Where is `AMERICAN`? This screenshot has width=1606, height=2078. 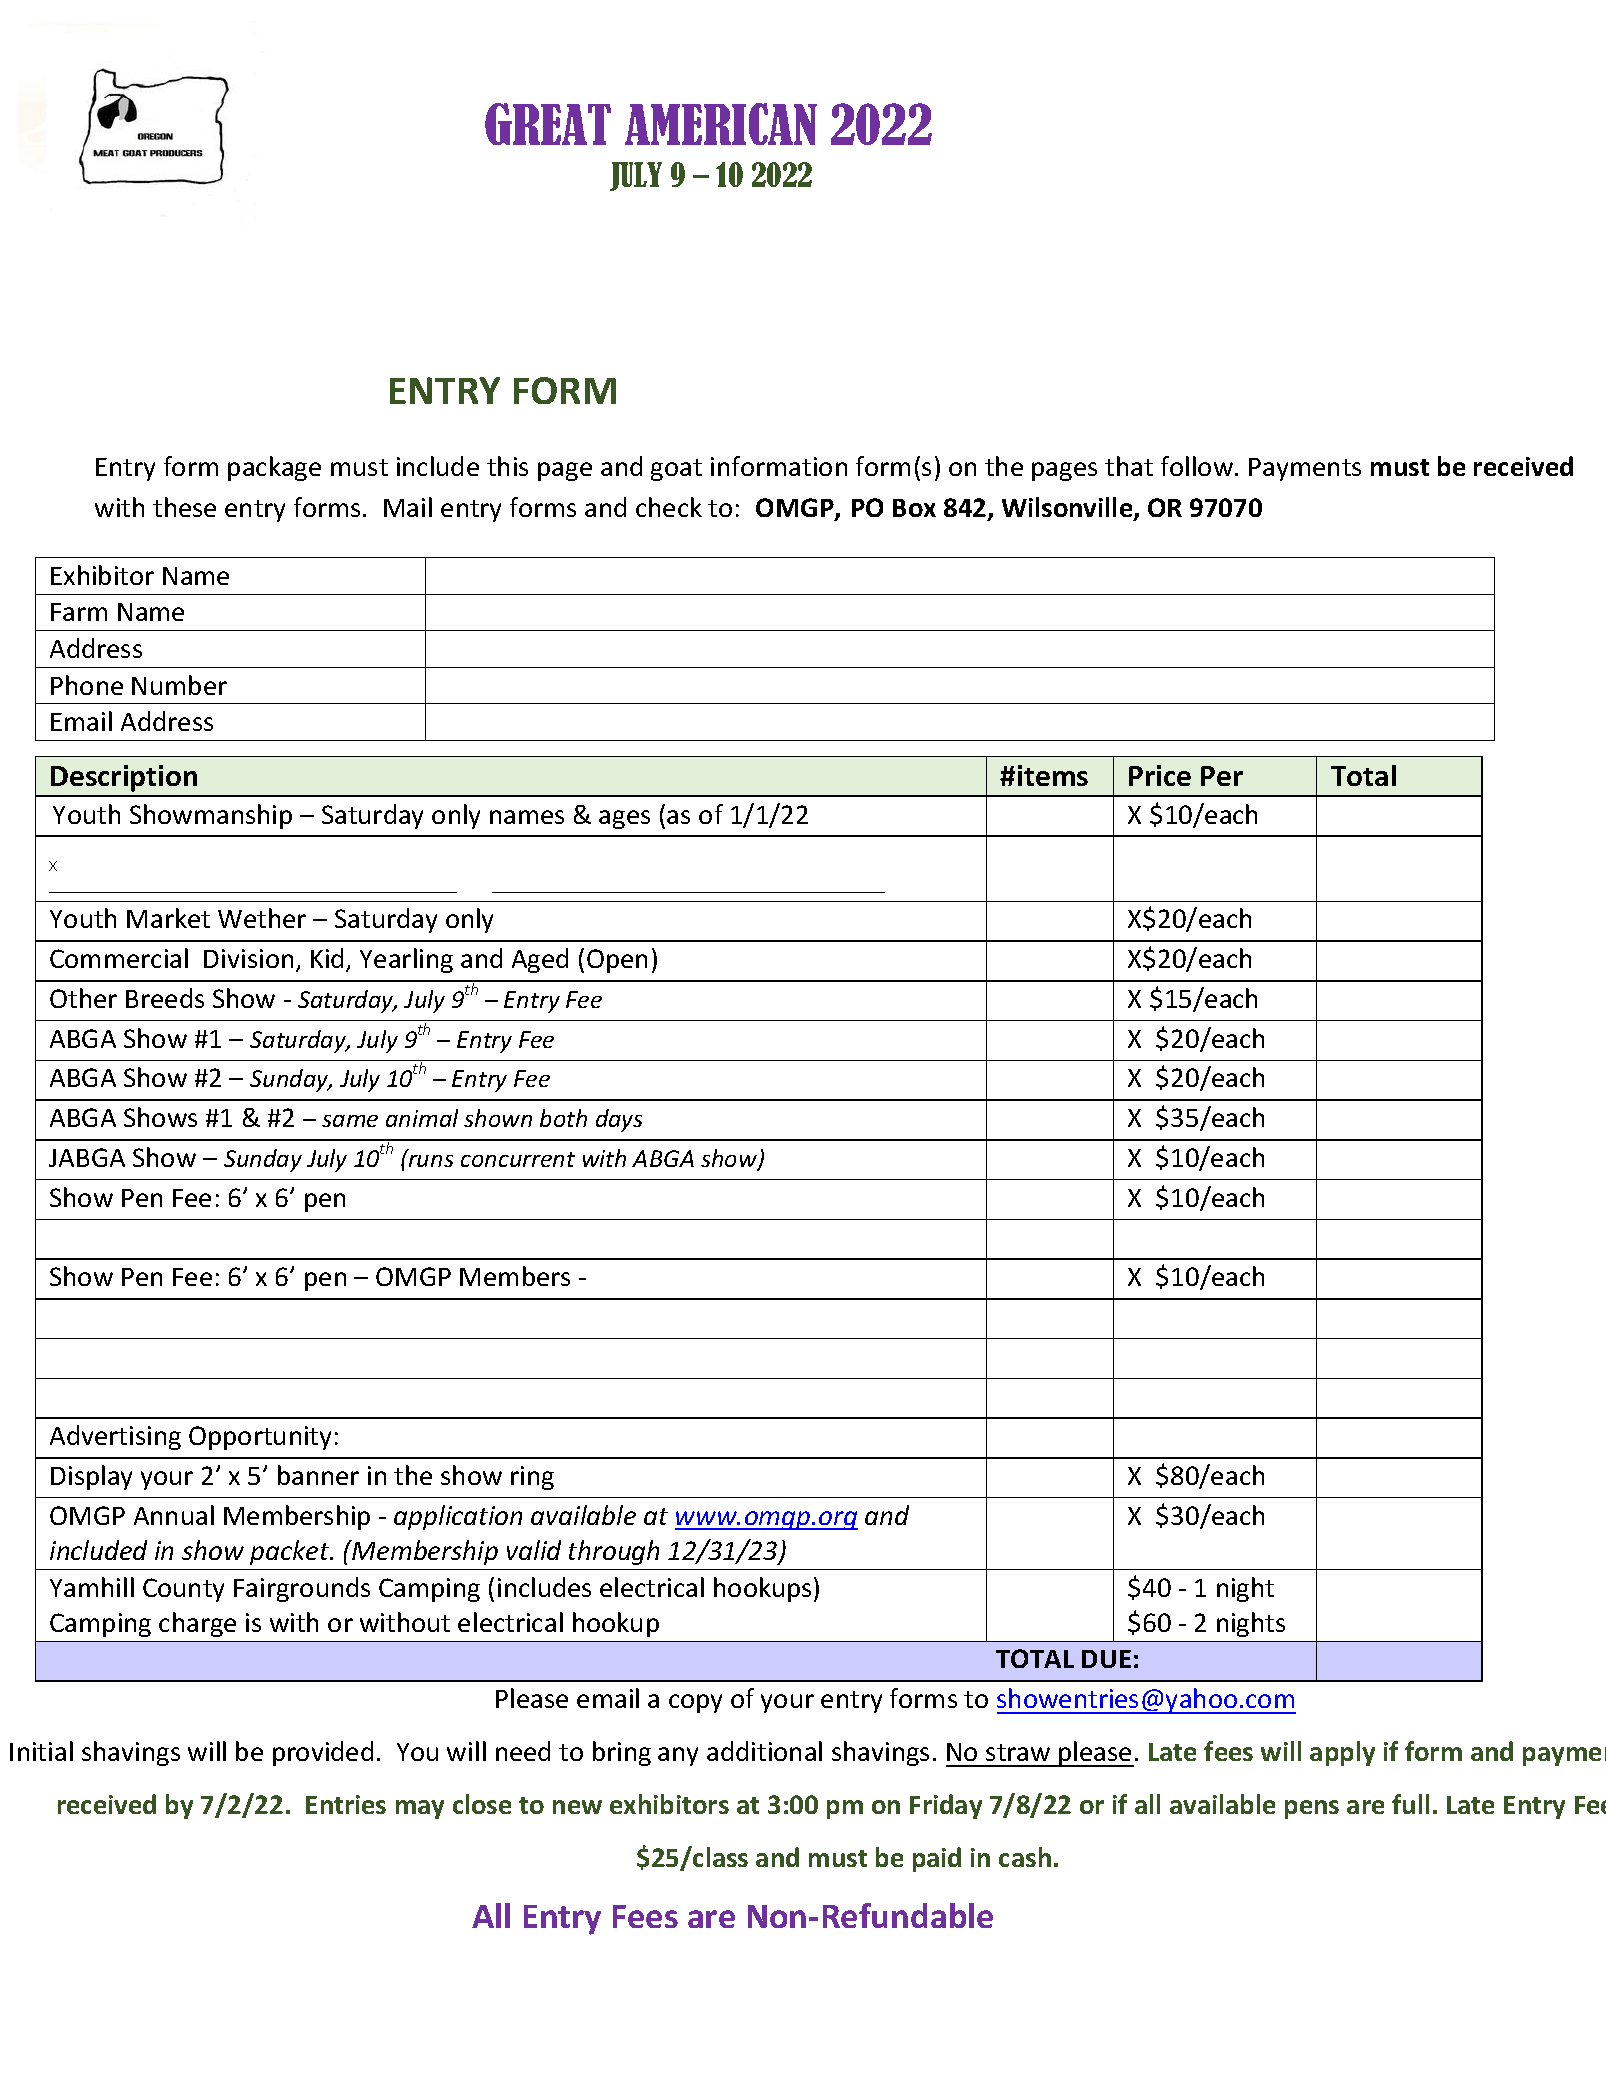 AMERICAN is located at coordinates (721, 124).
